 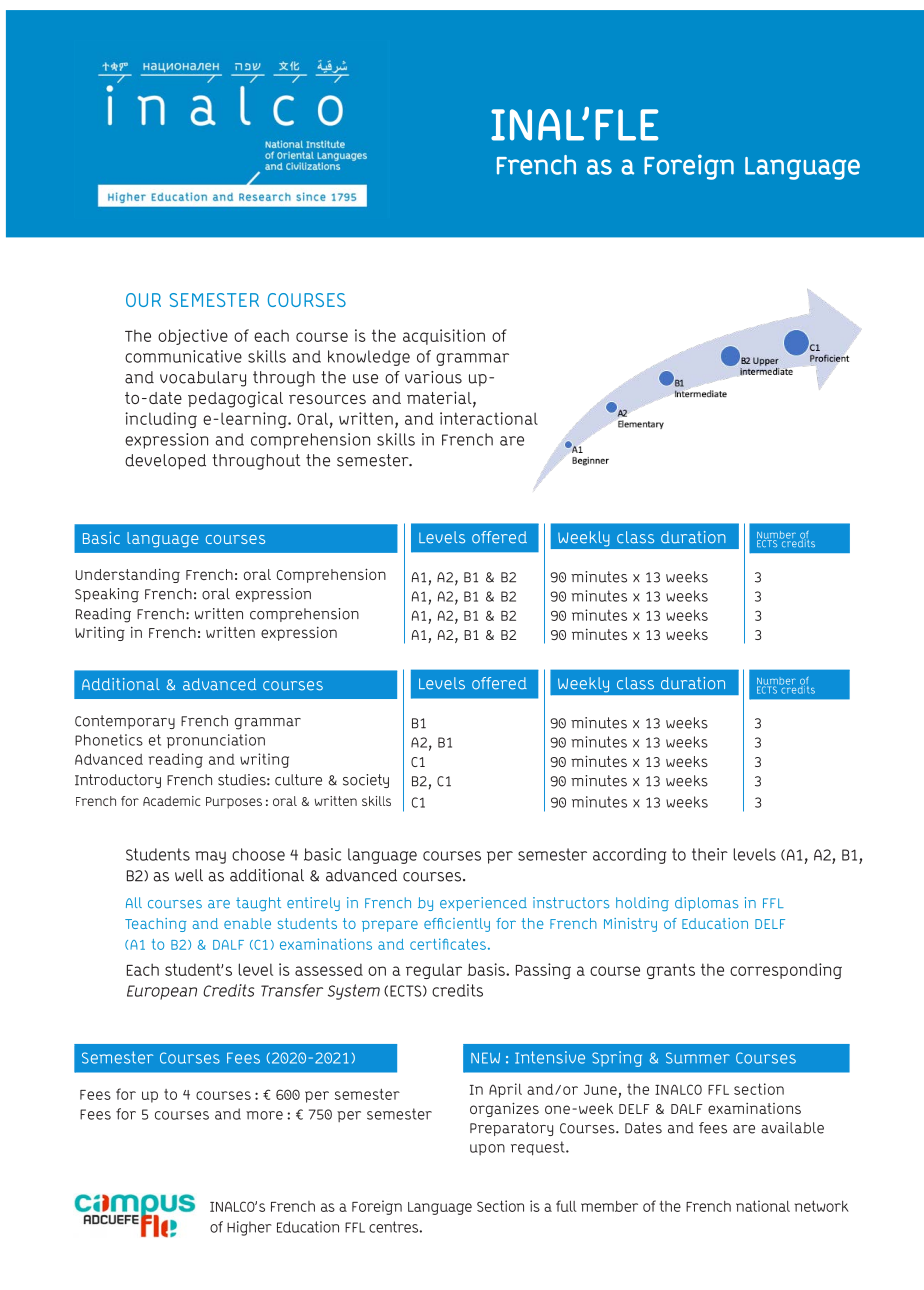 I want to click on Academic, so click(x=171, y=801).
